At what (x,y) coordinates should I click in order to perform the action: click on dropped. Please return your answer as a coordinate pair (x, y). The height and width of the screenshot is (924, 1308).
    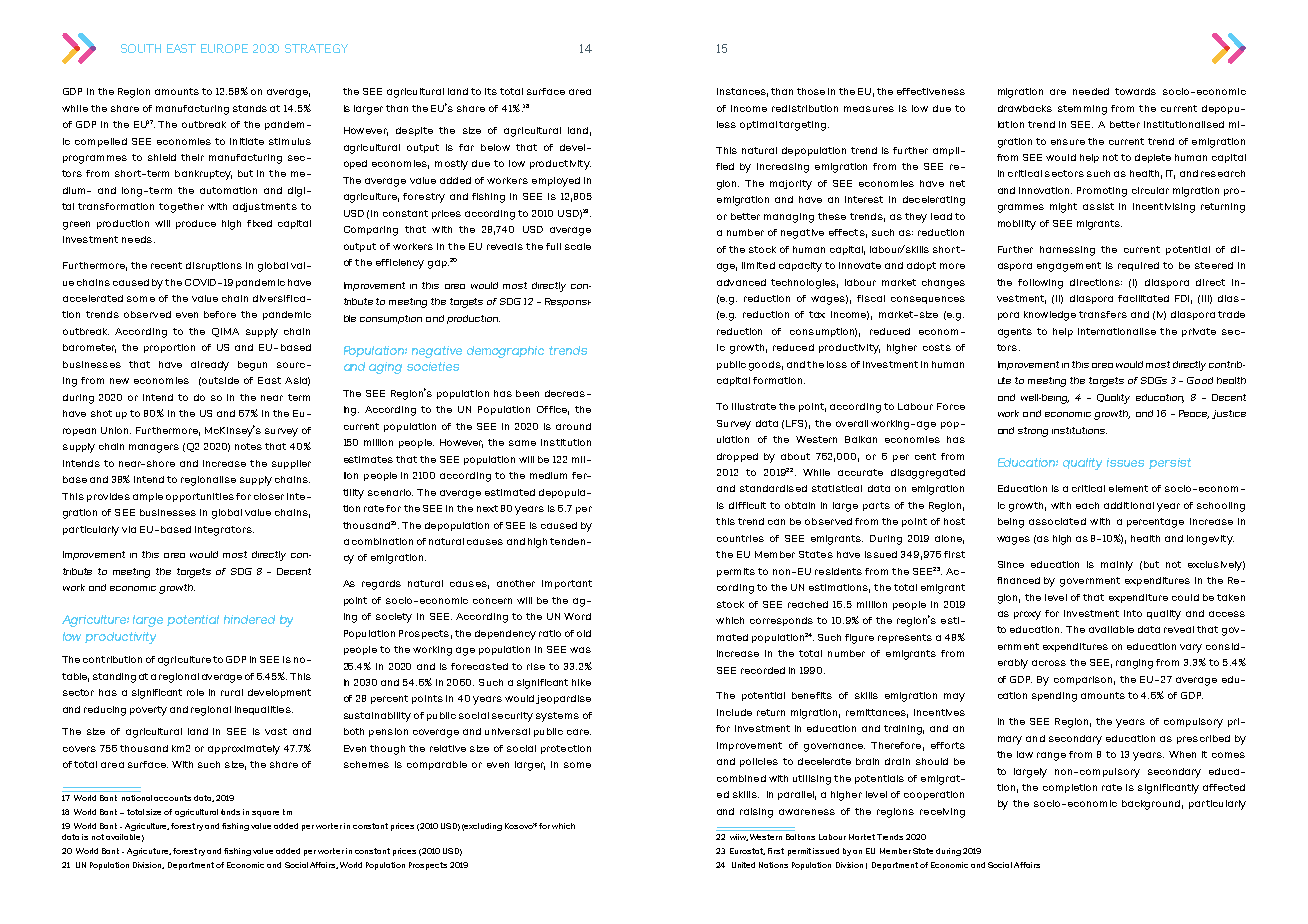
    Looking at the image, I should click on (737, 457).
